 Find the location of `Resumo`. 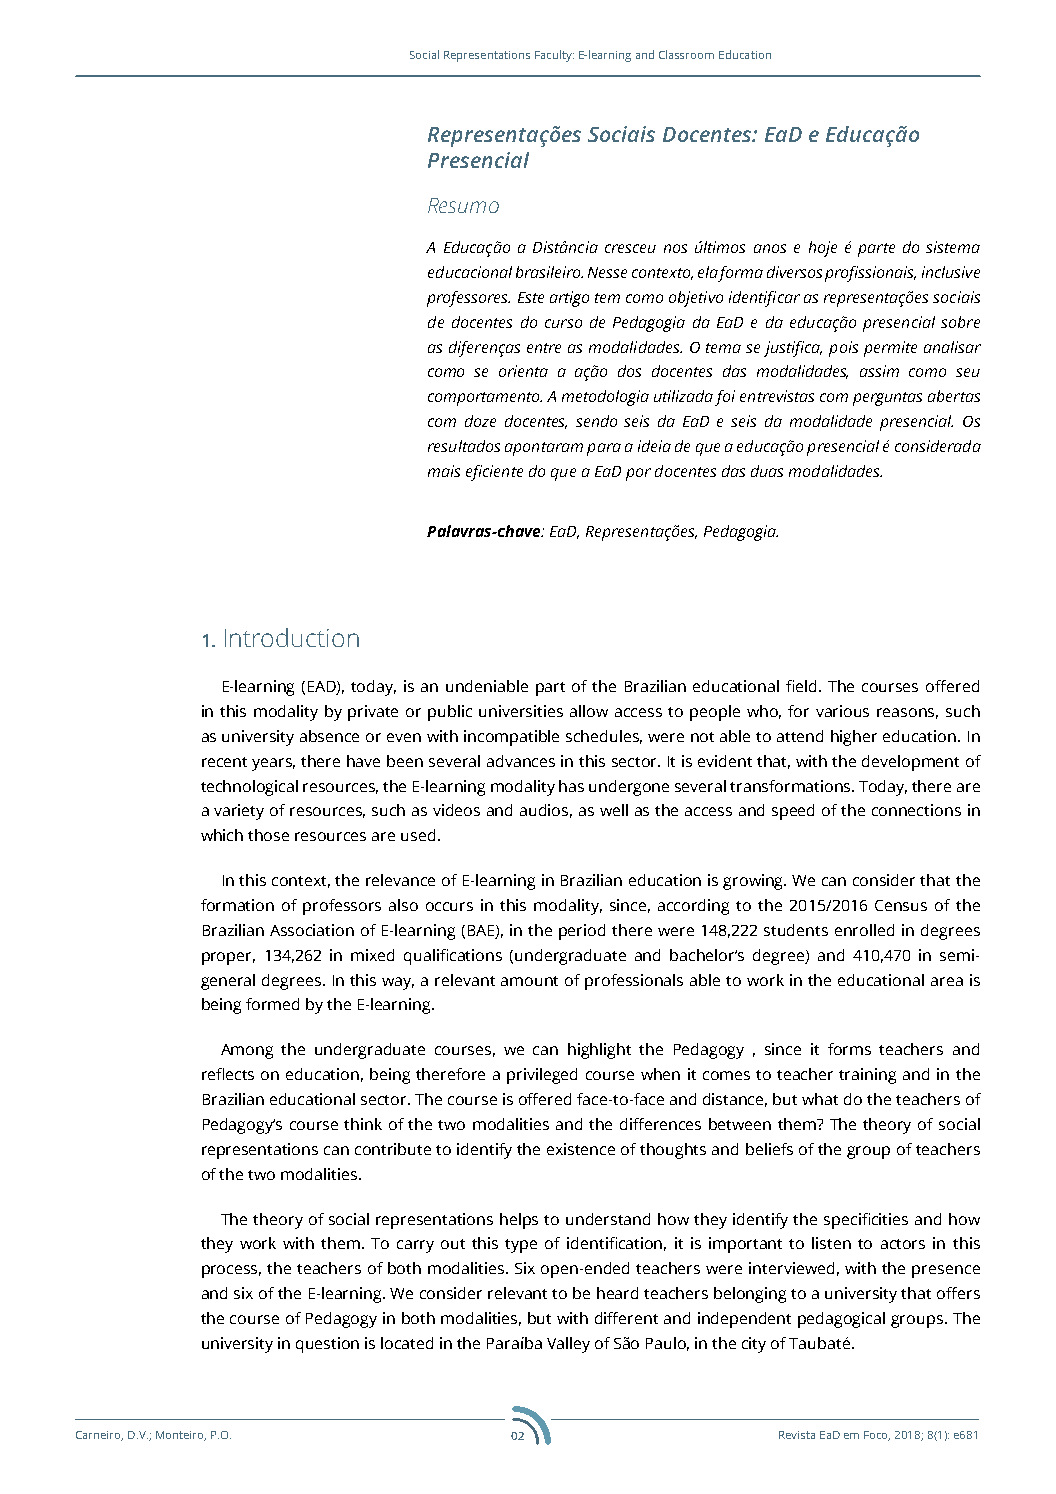

Resumo is located at coordinates (463, 205).
